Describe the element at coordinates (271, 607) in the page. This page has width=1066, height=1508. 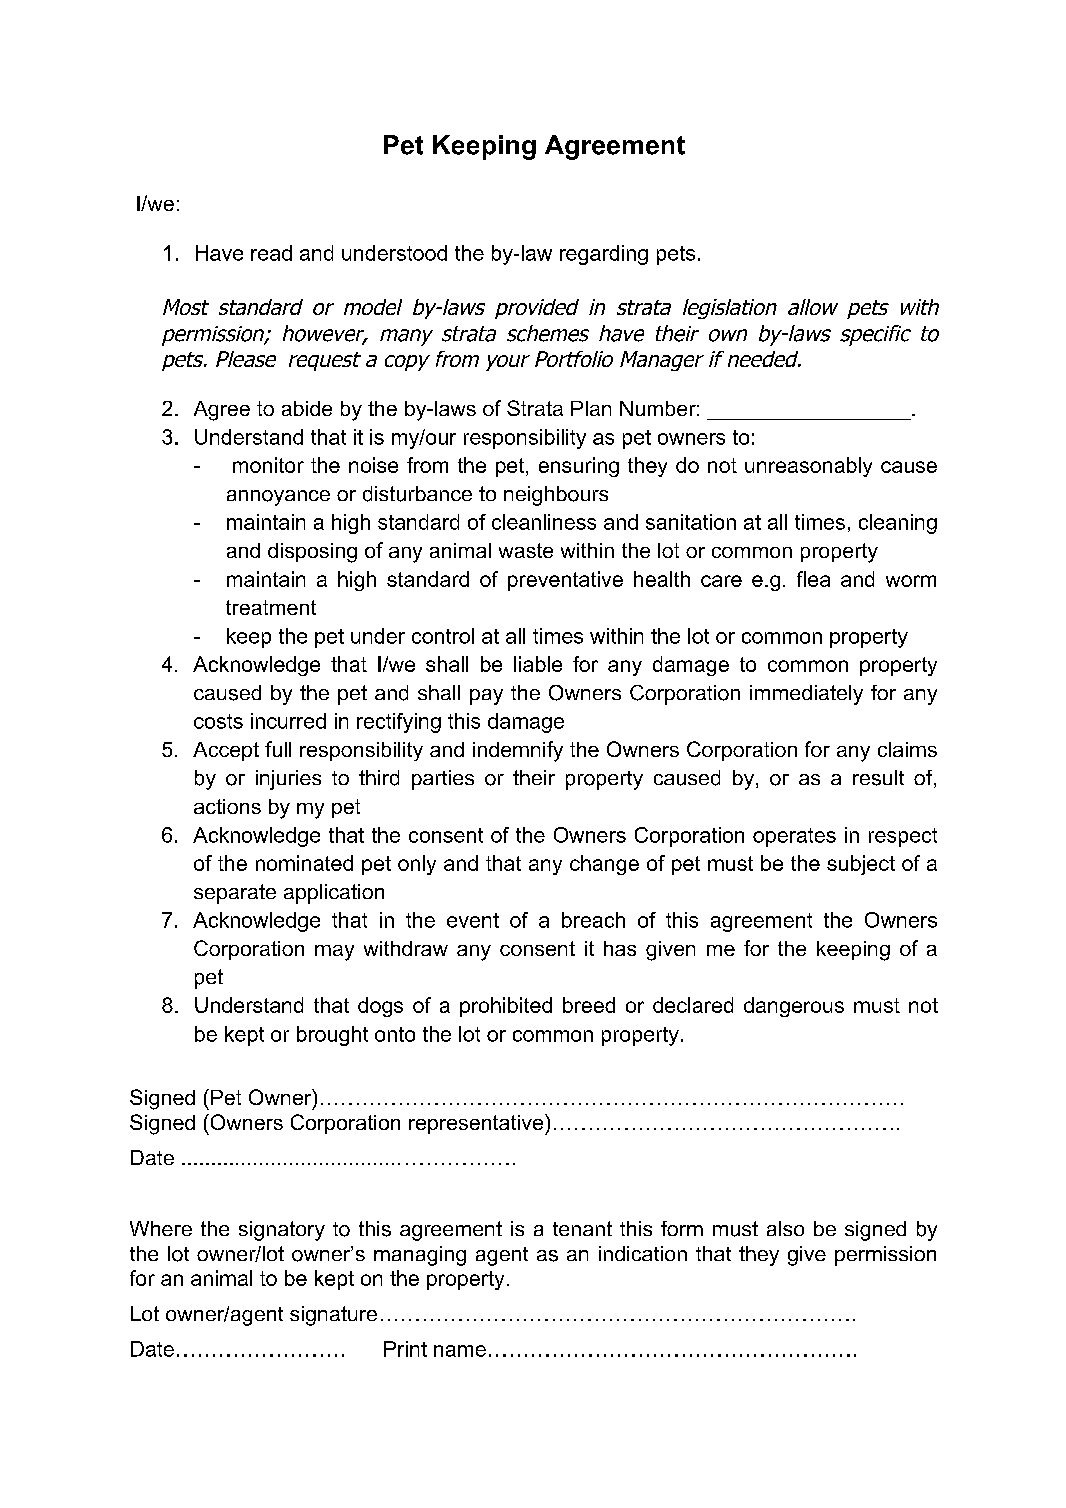
I see `treatment` at that location.
